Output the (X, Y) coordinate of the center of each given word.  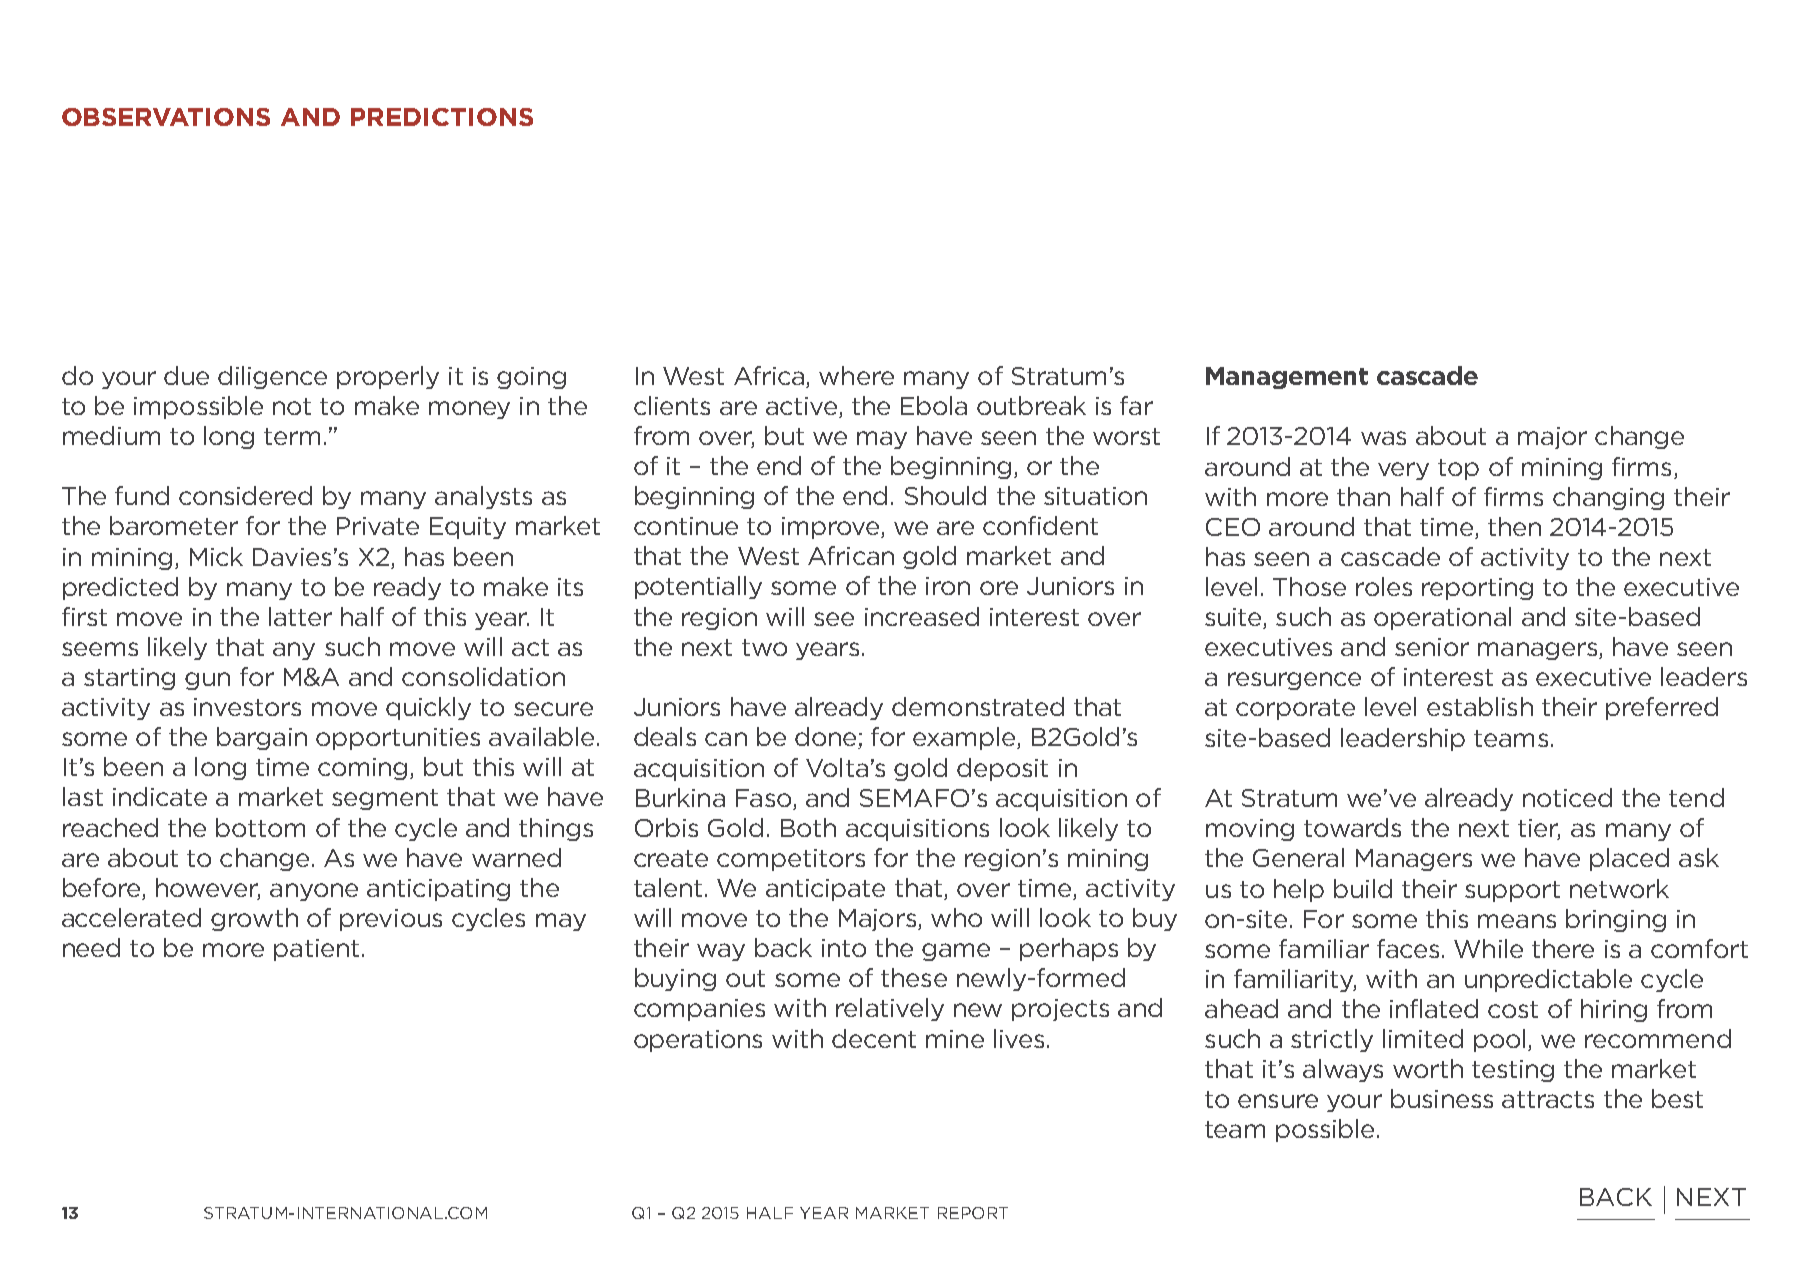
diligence (272, 377)
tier (1539, 829)
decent (874, 1038)
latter (300, 616)
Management (1287, 378)
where (856, 375)
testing (1513, 1071)
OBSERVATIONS (166, 117)
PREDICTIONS (442, 117)
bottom (260, 827)
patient (316, 950)
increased (922, 616)
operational (1442, 618)
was (1383, 438)
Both (808, 827)
